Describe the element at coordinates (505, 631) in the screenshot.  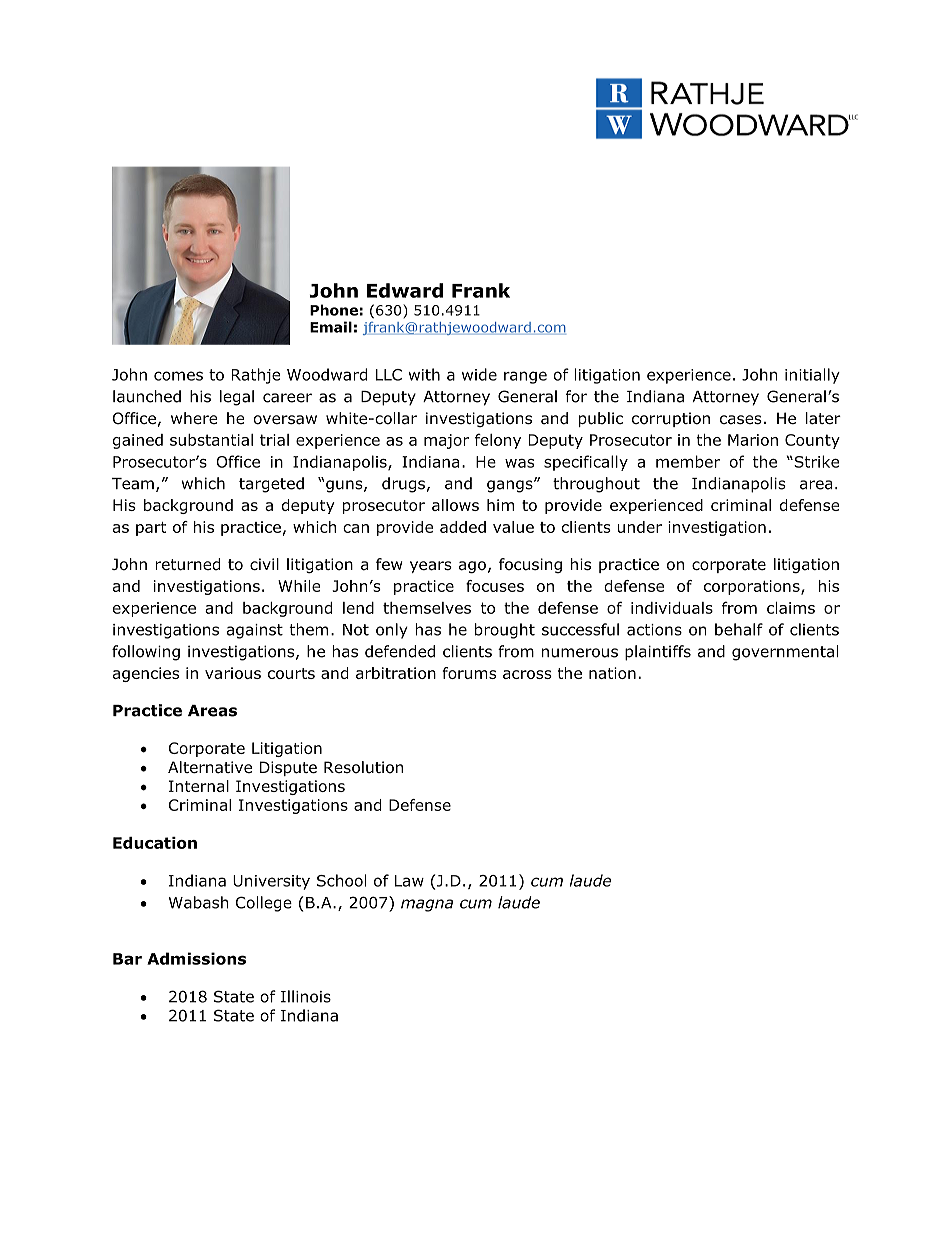
I see `brought` at that location.
